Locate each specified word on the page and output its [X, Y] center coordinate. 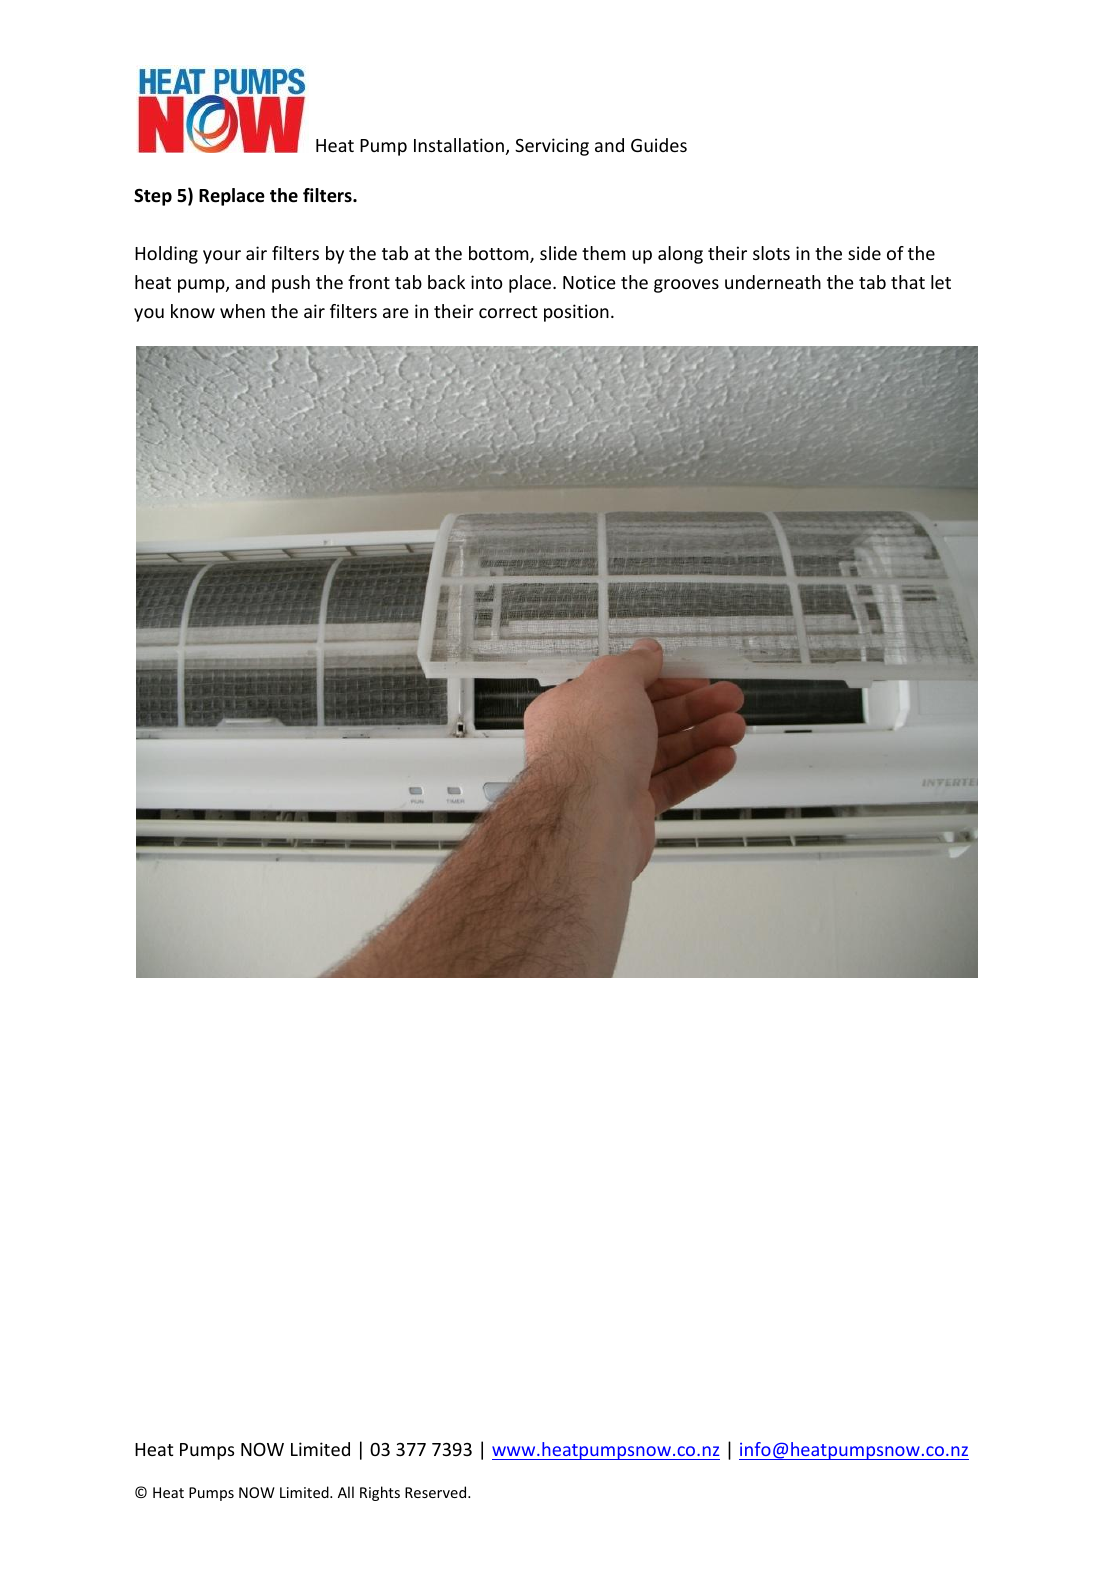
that [908, 282]
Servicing [552, 147]
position [576, 313]
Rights [380, 1493]
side [864, 253]
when [242, 311]
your [222, 257]
